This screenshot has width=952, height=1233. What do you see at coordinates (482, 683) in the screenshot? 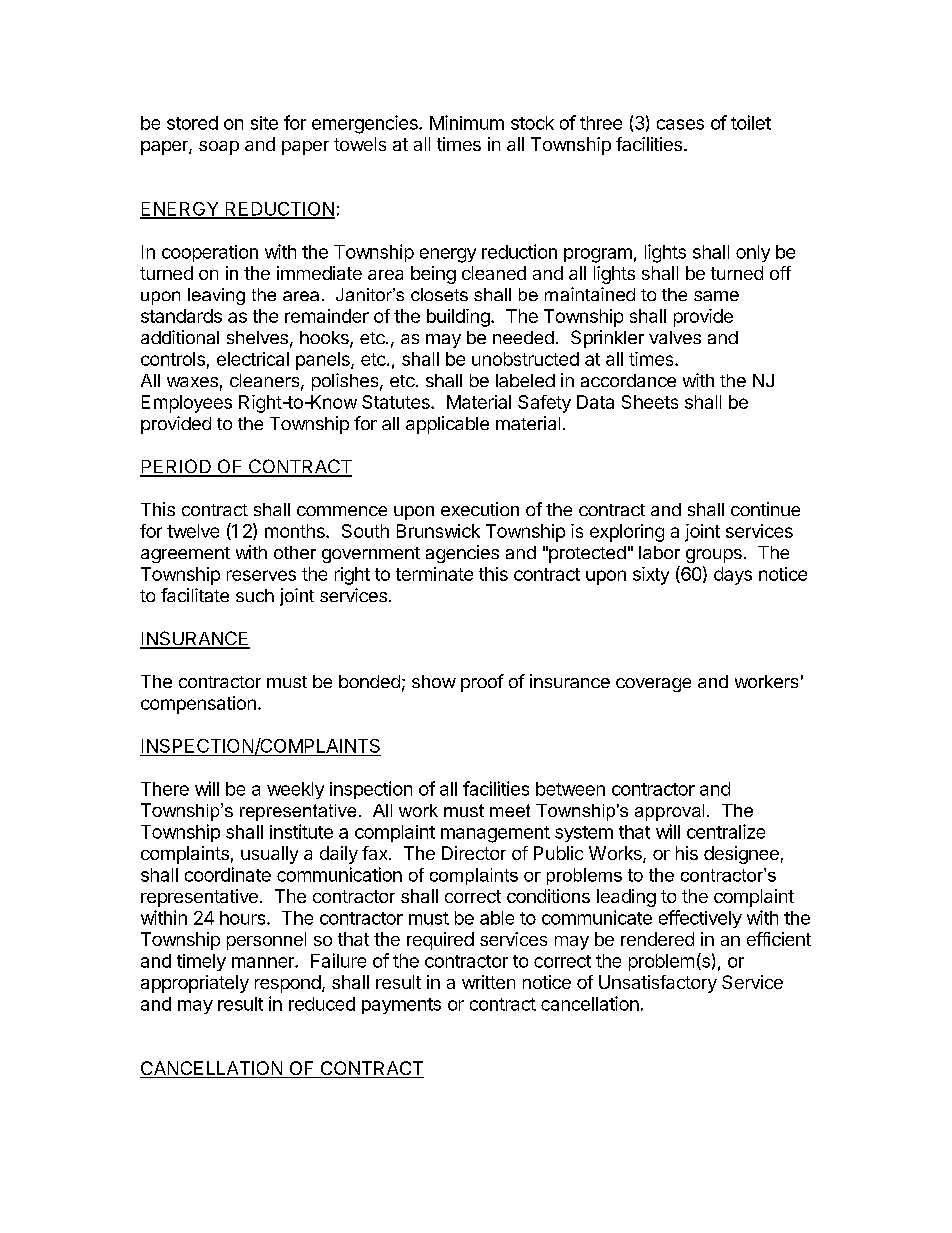
I see `proof` at bounding box center [482, 683].
